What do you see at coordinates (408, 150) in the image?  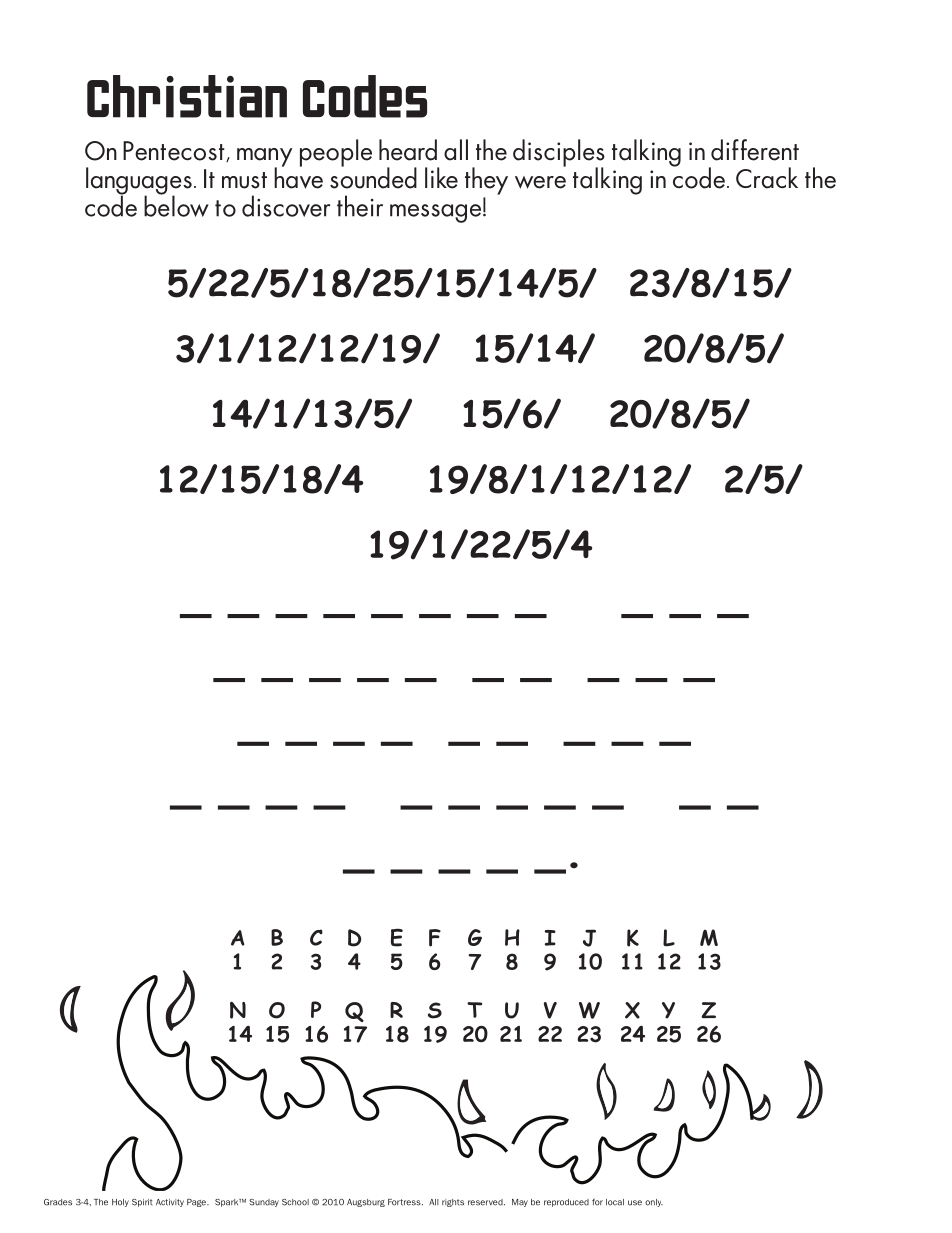 I see `heard` at bounding box center [408, 150].
